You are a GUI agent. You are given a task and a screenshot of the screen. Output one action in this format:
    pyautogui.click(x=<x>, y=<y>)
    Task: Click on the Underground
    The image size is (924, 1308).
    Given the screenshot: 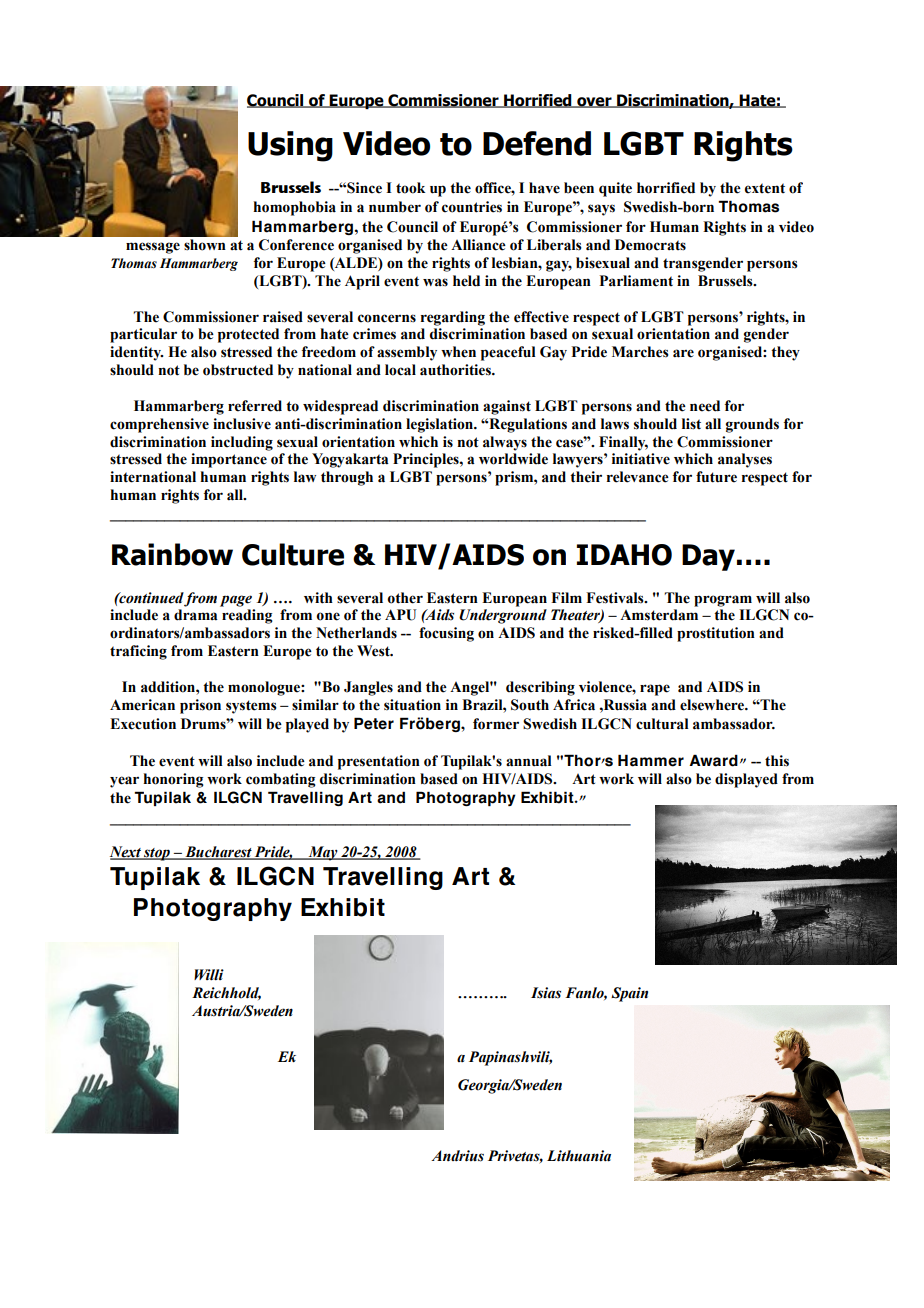 What is the action you would take?
    pyautogui.click(x=503, y=616)
